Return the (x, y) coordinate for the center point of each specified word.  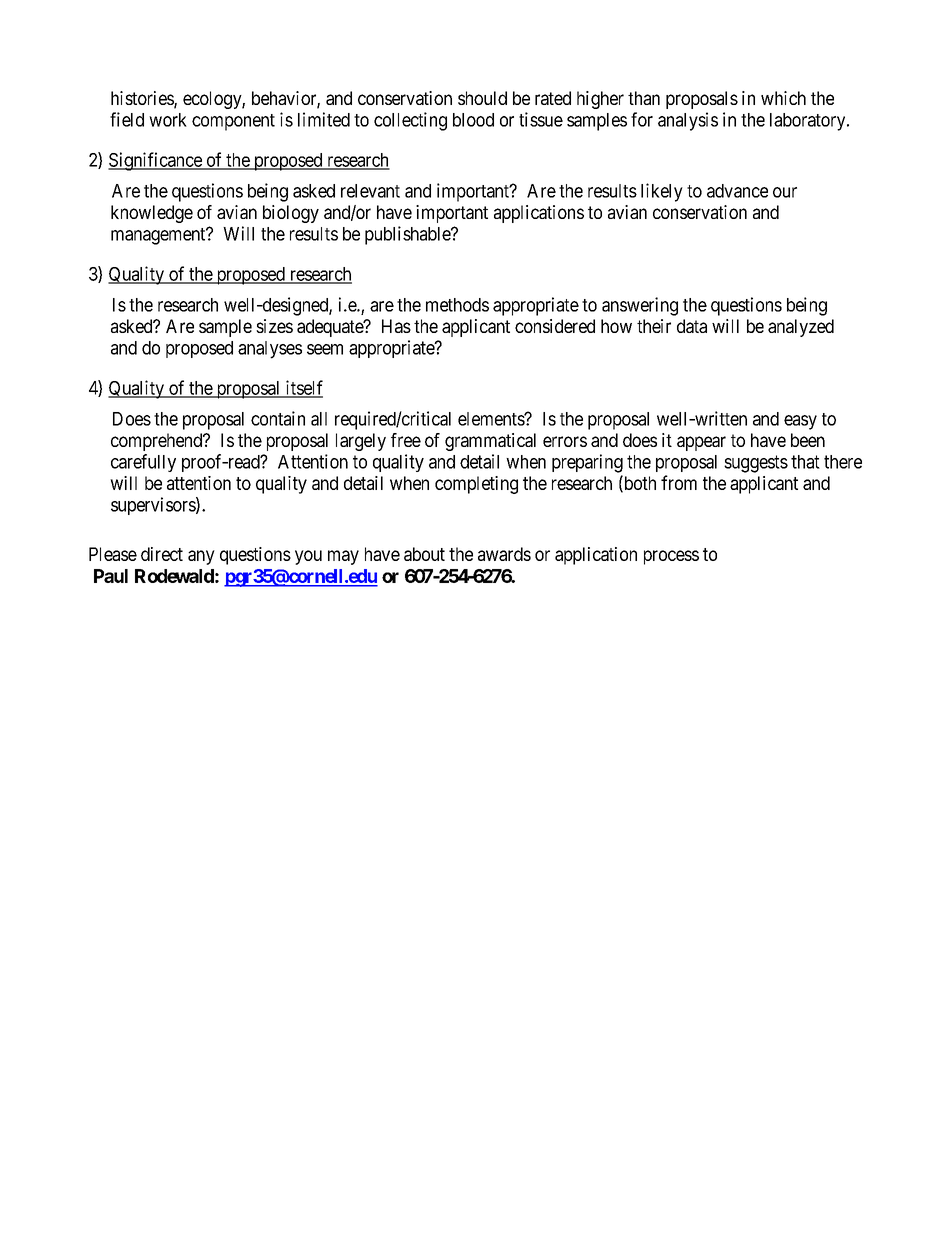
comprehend (157, 442)
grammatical (490, 442)
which (783, 98)
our (785, 192)
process (671, 557)
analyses (270, 350)
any (201, 557)
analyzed (801, 328)
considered (555, 326)
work (168, 120)
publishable (408, 235)
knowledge (152, 214)
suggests (756, 464)
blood (473, 120)
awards (504, 554)
